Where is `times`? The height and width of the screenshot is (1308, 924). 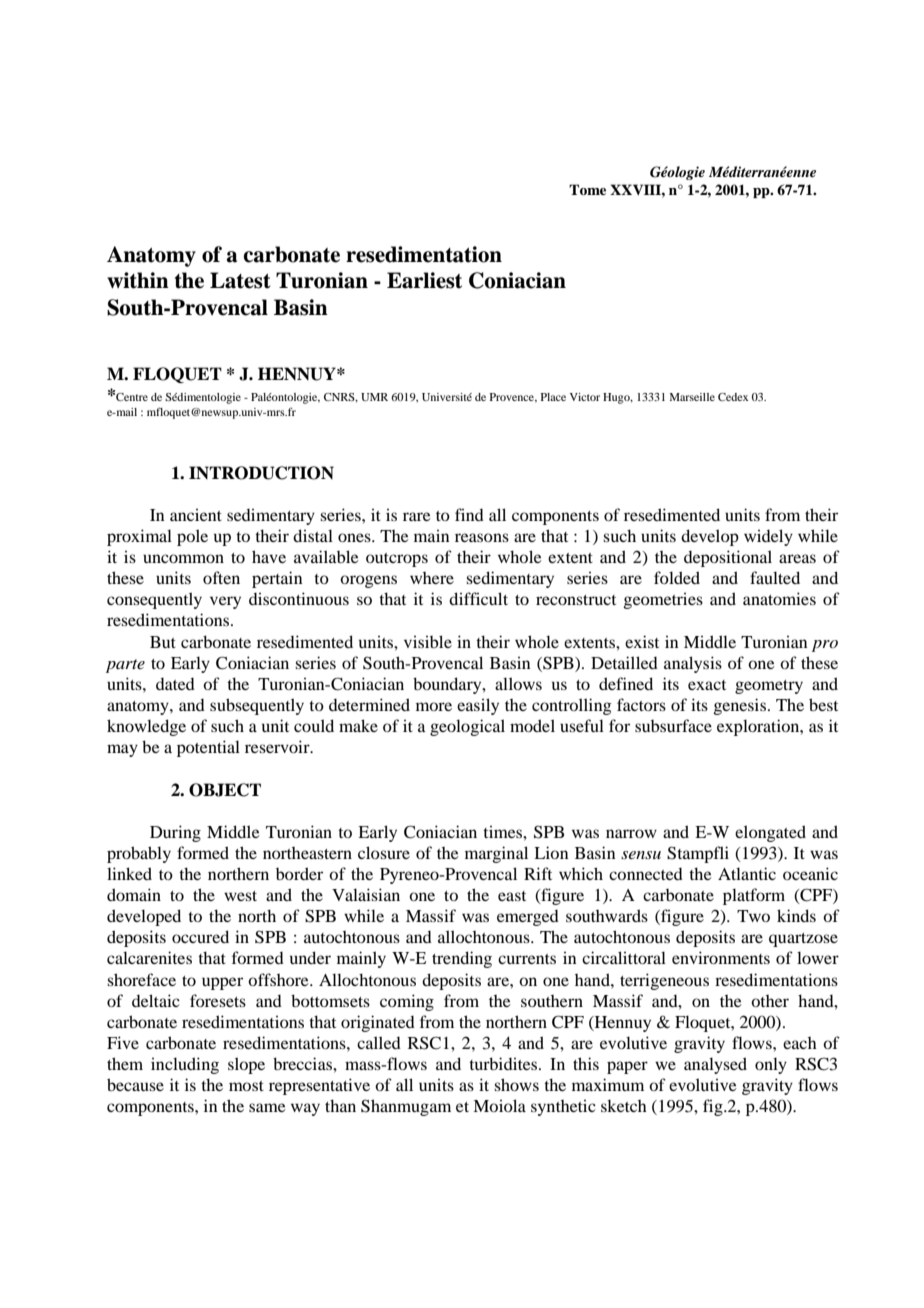
times is located at coordinates (503, 832).
